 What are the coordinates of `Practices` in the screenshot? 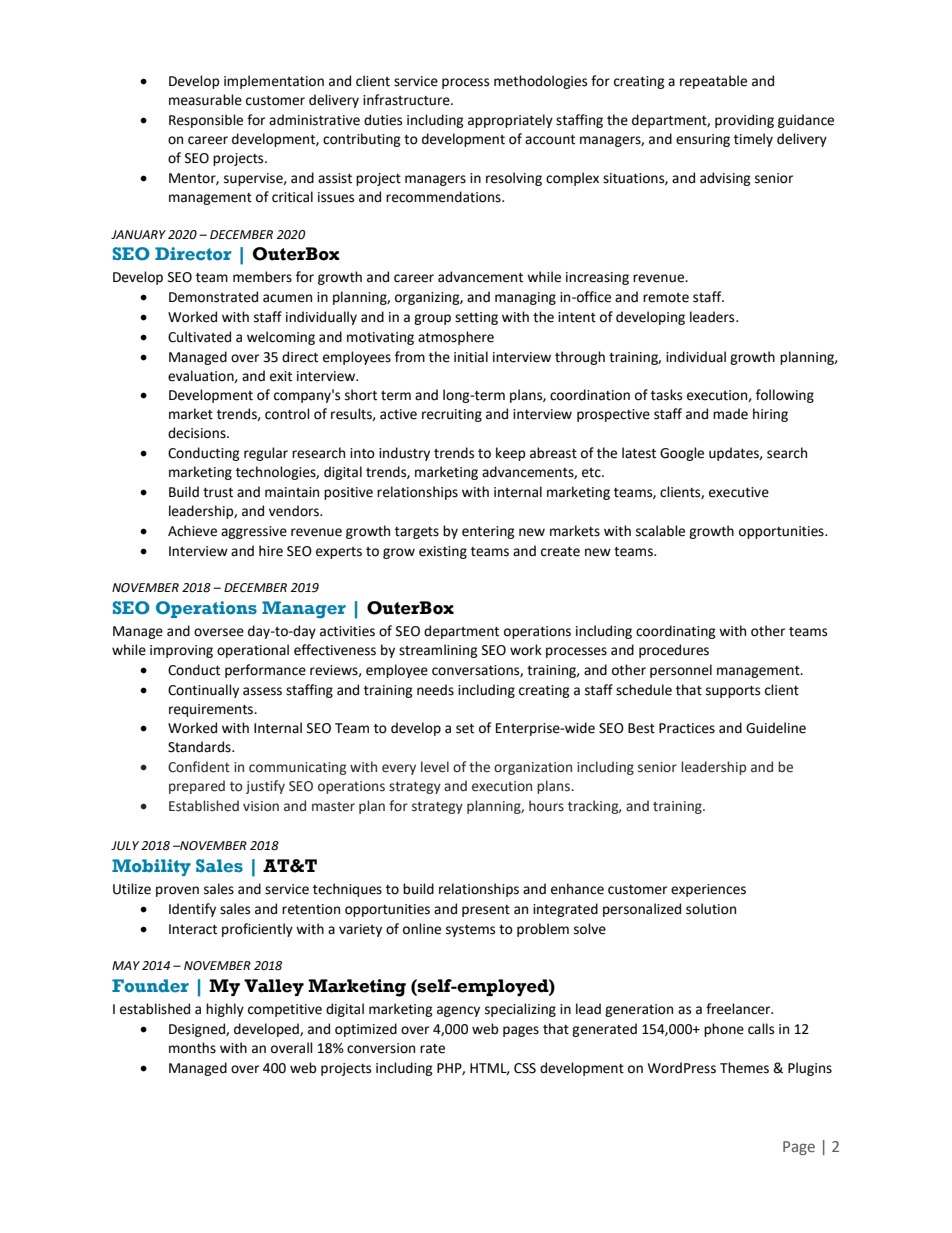 It's located at (687, 728).
